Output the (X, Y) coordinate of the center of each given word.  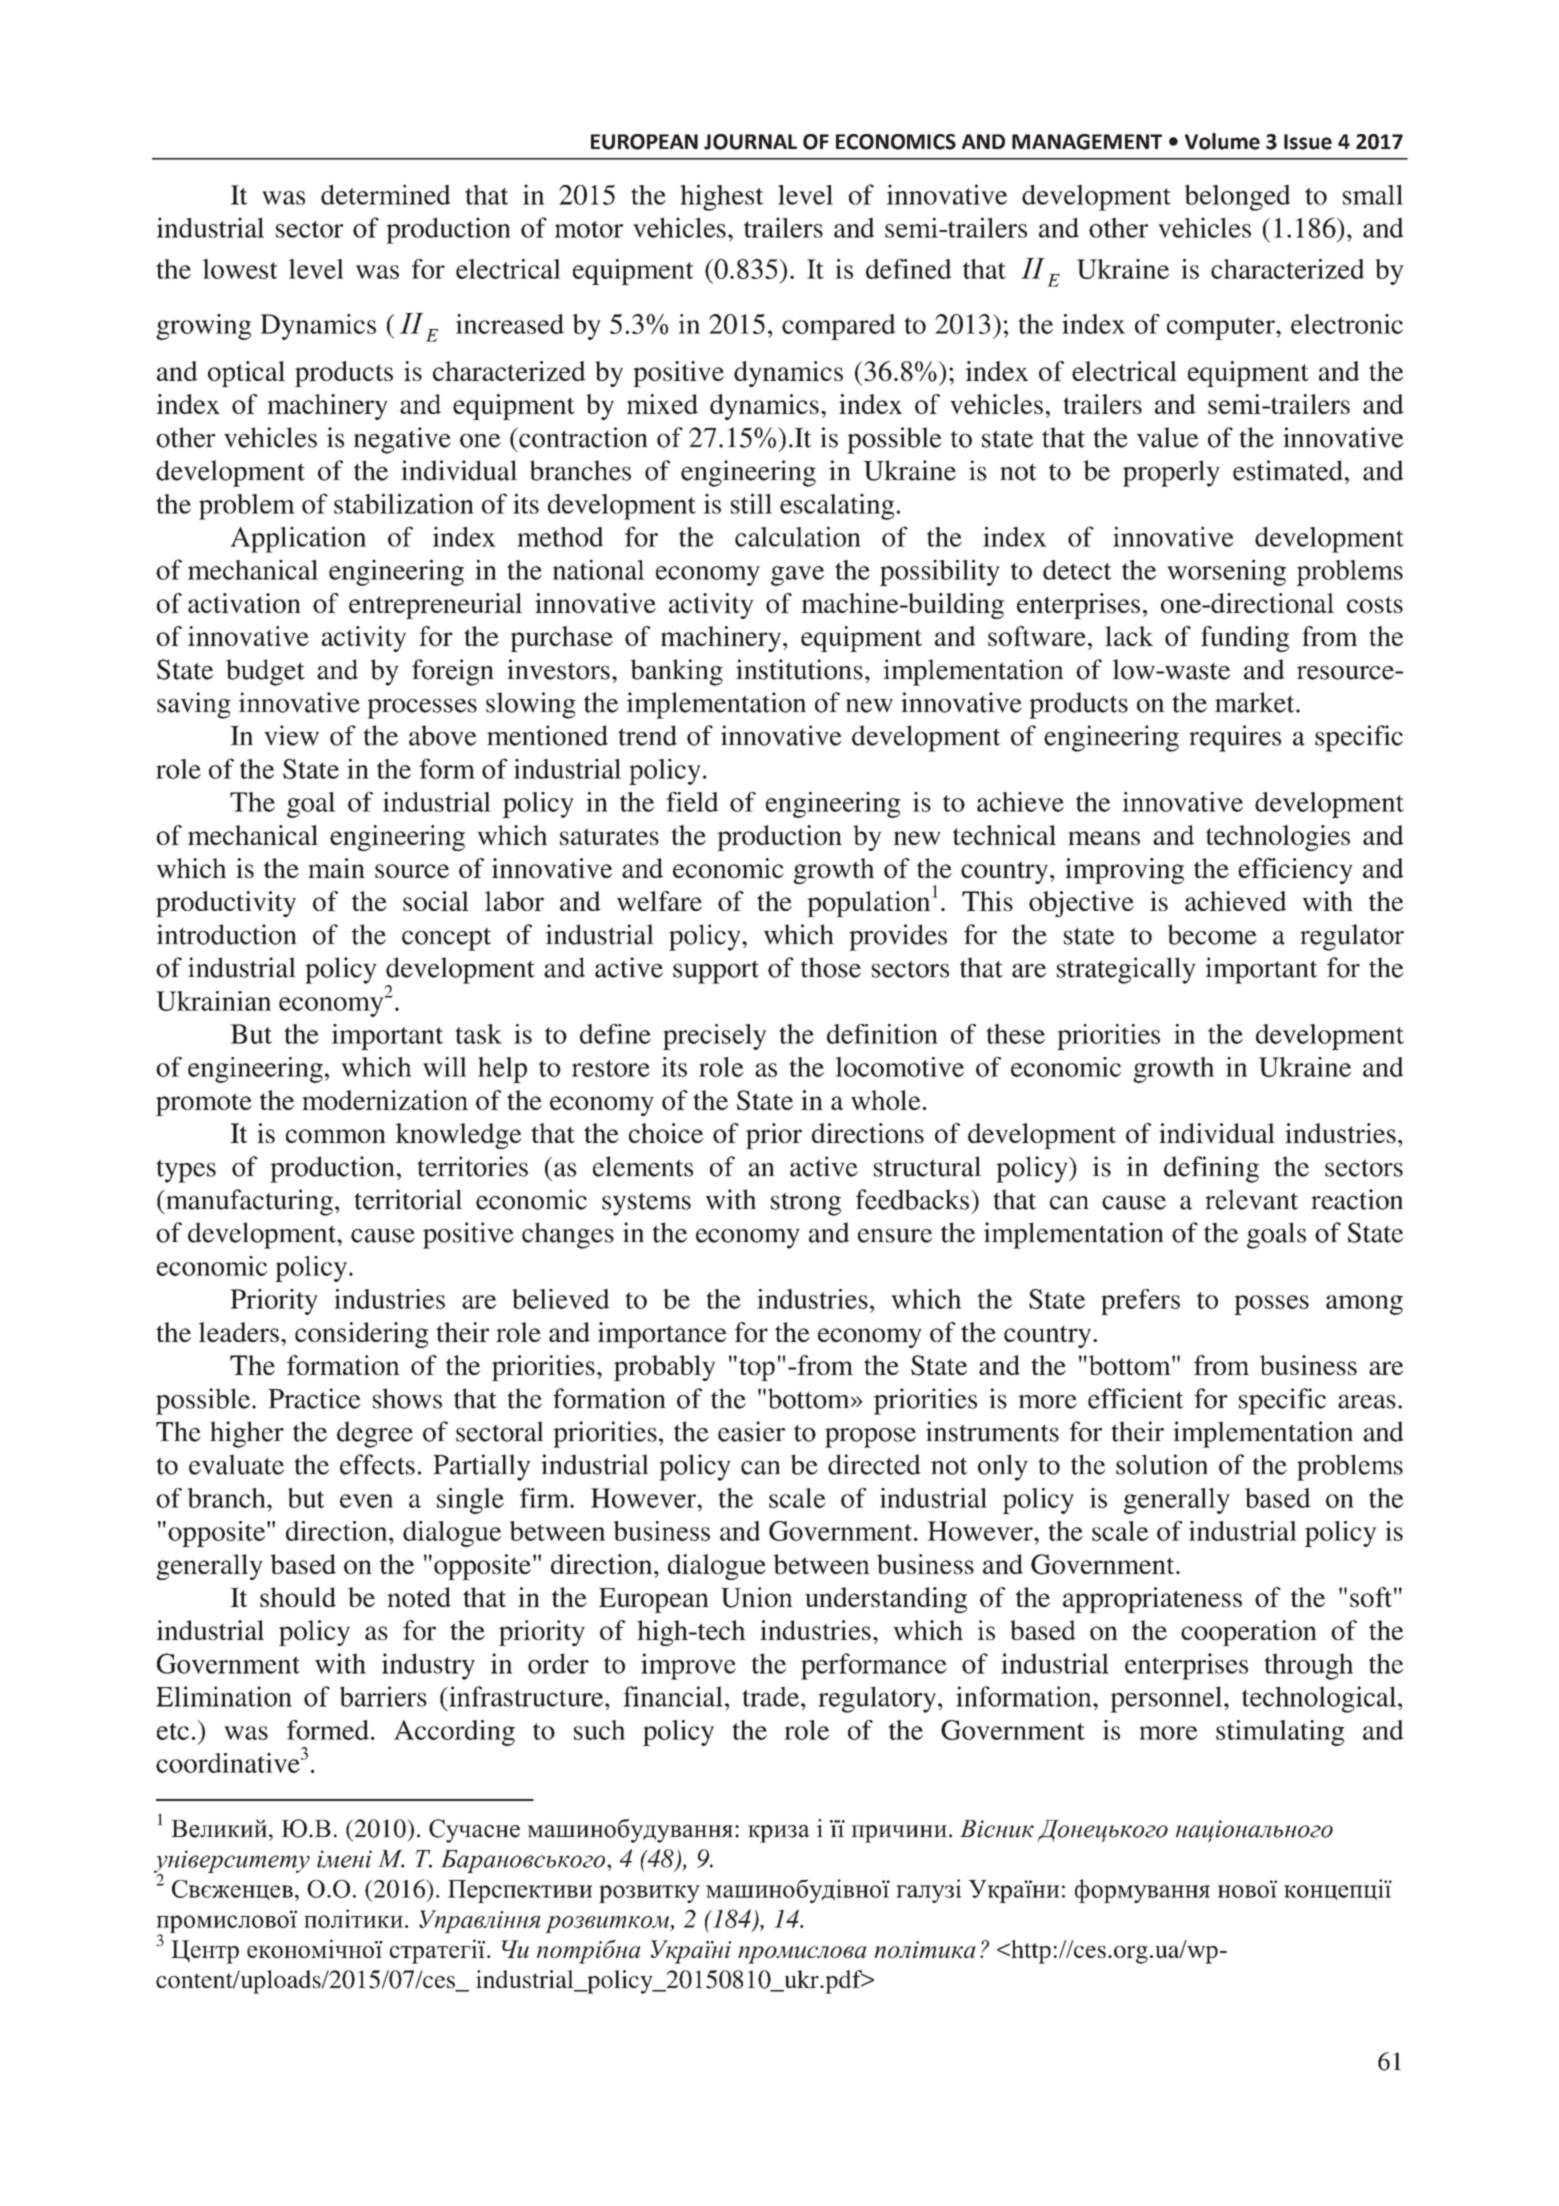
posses (1271, 1305)
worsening (1226, 572)
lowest (239, 269)
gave (797, 576)
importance (662, 1335)
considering (362, 1335)
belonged (1237, 197)
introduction (227, 934)
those (830, 967)
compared (839, 327)
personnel (1166, 1699)
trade (772, 1696)
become (1212, 934)
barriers (383, 1696)
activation (244, 603)
